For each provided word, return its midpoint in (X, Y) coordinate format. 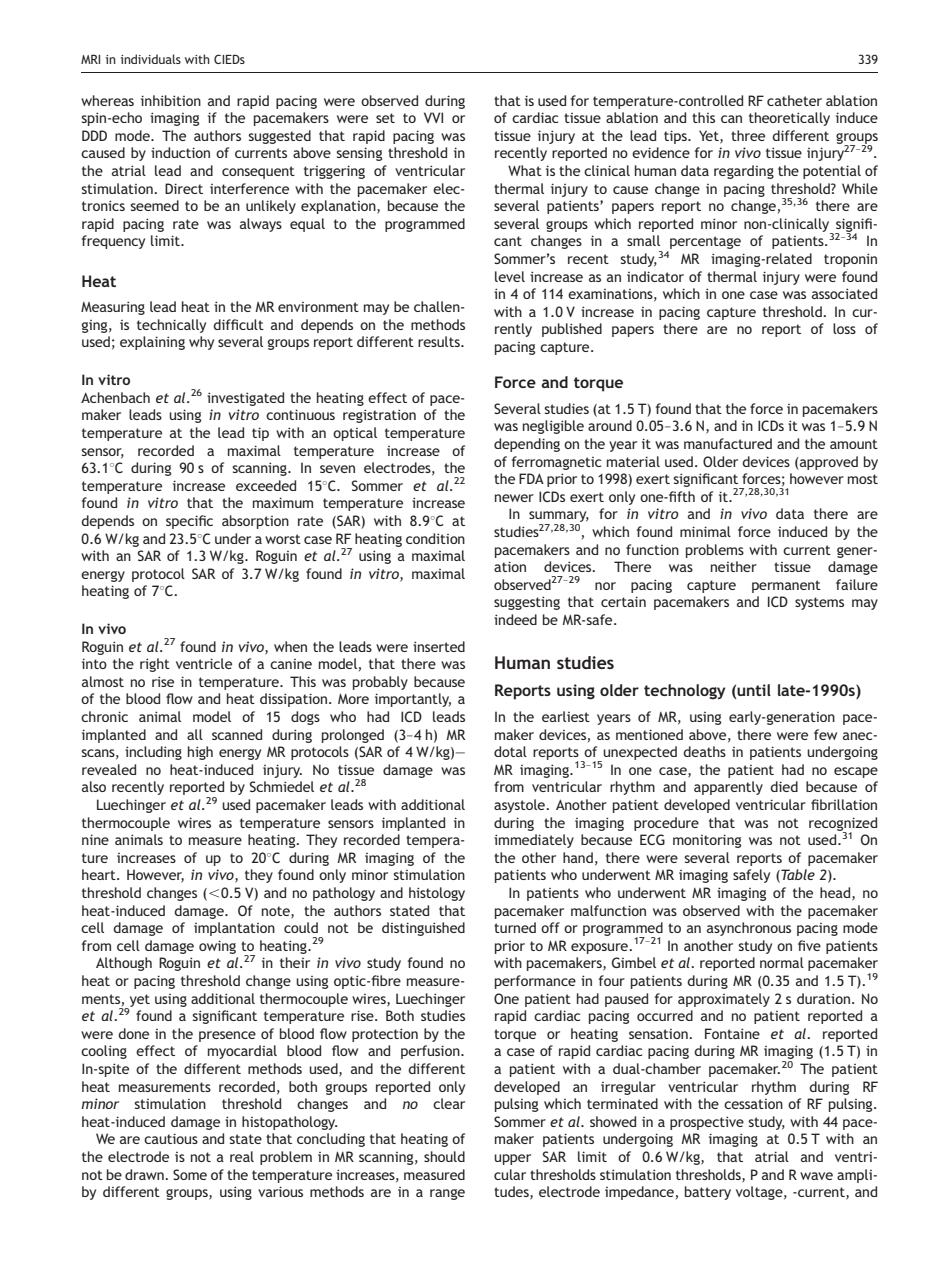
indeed (515, 619)
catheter (794, 100)
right (155, 665)
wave (816, 1176)
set (385, 118)
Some (190, 1174)
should (444, 1156)
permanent (786, 586)
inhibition (171, 100)
